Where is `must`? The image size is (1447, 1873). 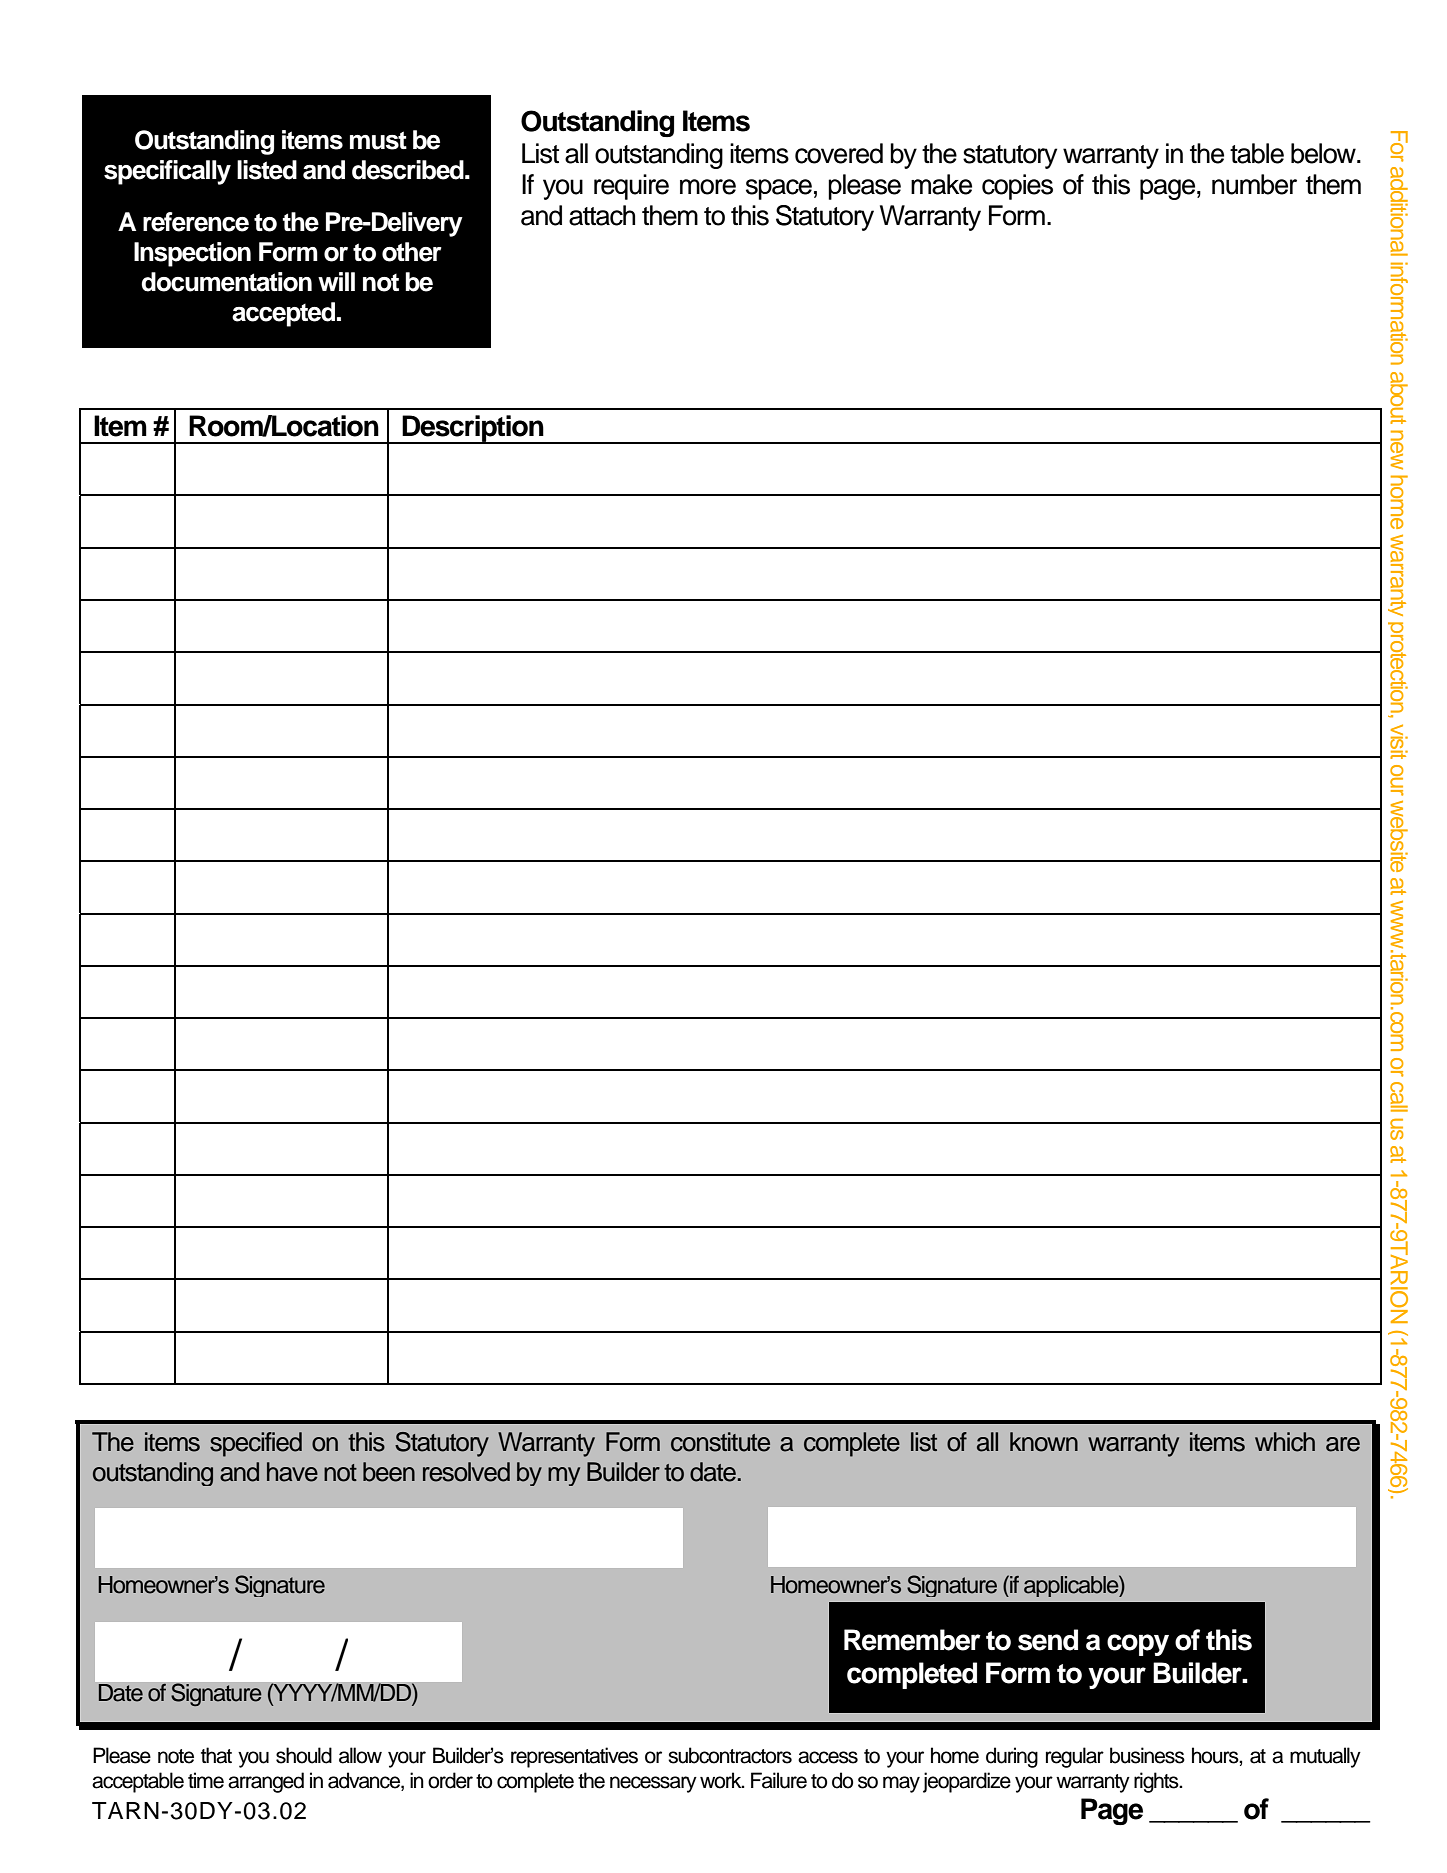 must is located at coordinates (378, 140).
